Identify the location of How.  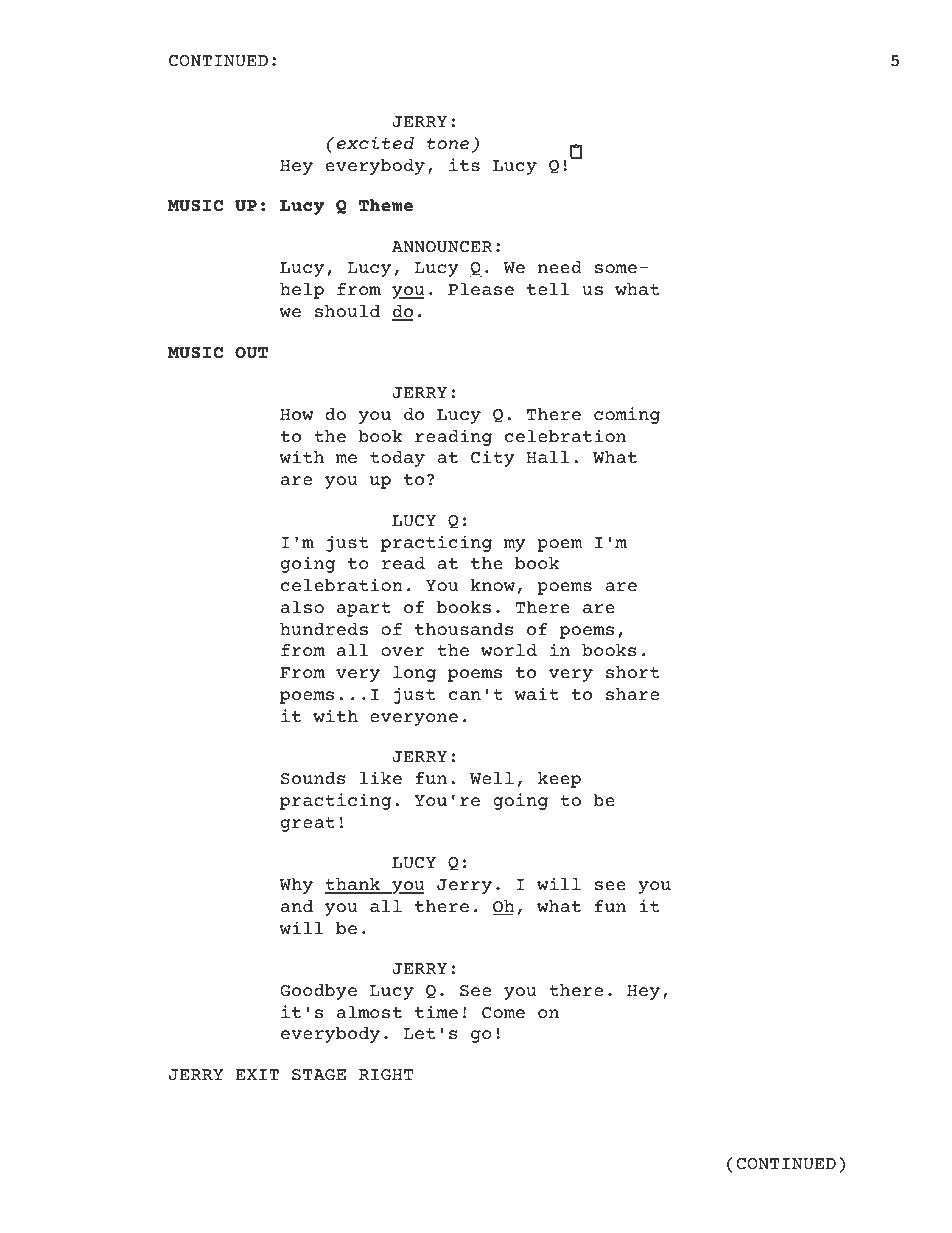
(297, 414).
